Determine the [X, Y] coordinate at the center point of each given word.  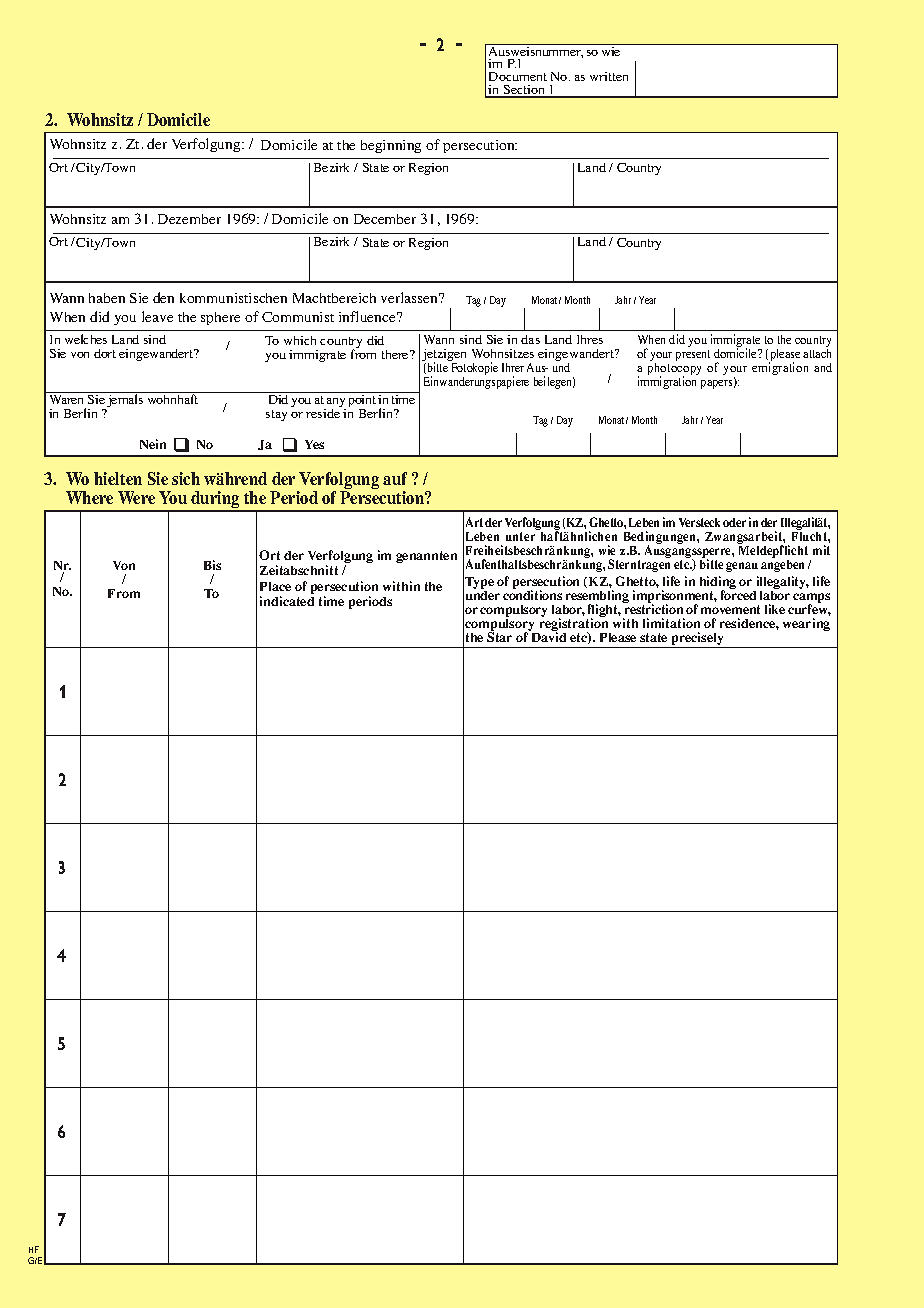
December [385, 219]
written [609, 76]
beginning [391, 146]
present [693, 355]
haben [107, 298]
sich [186, 478]
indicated [287, 601]
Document [518, 76]
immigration [667, 382]
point [362, 401]
